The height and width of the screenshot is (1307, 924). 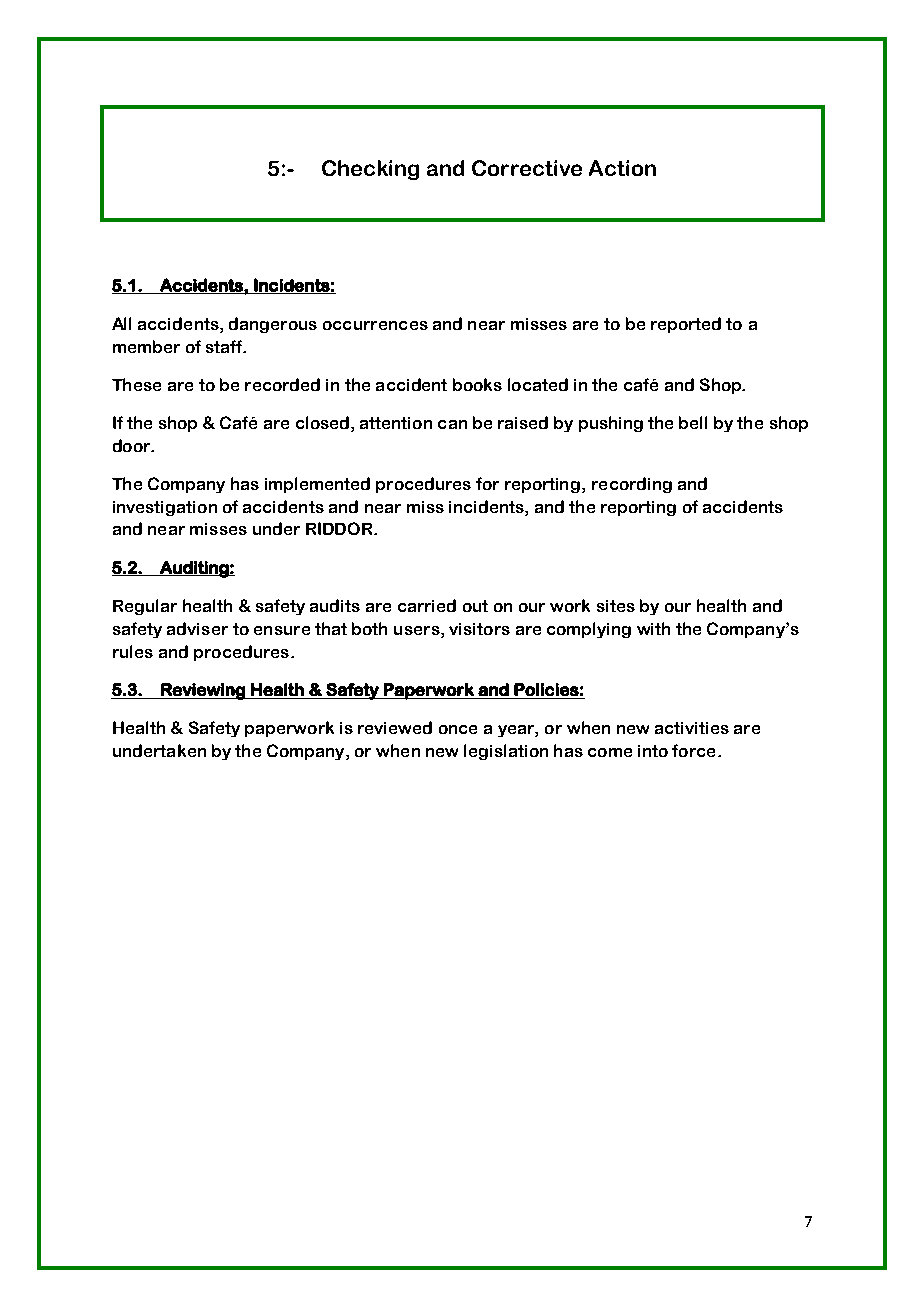 I want to click on These, so click(x=136, y=384).
